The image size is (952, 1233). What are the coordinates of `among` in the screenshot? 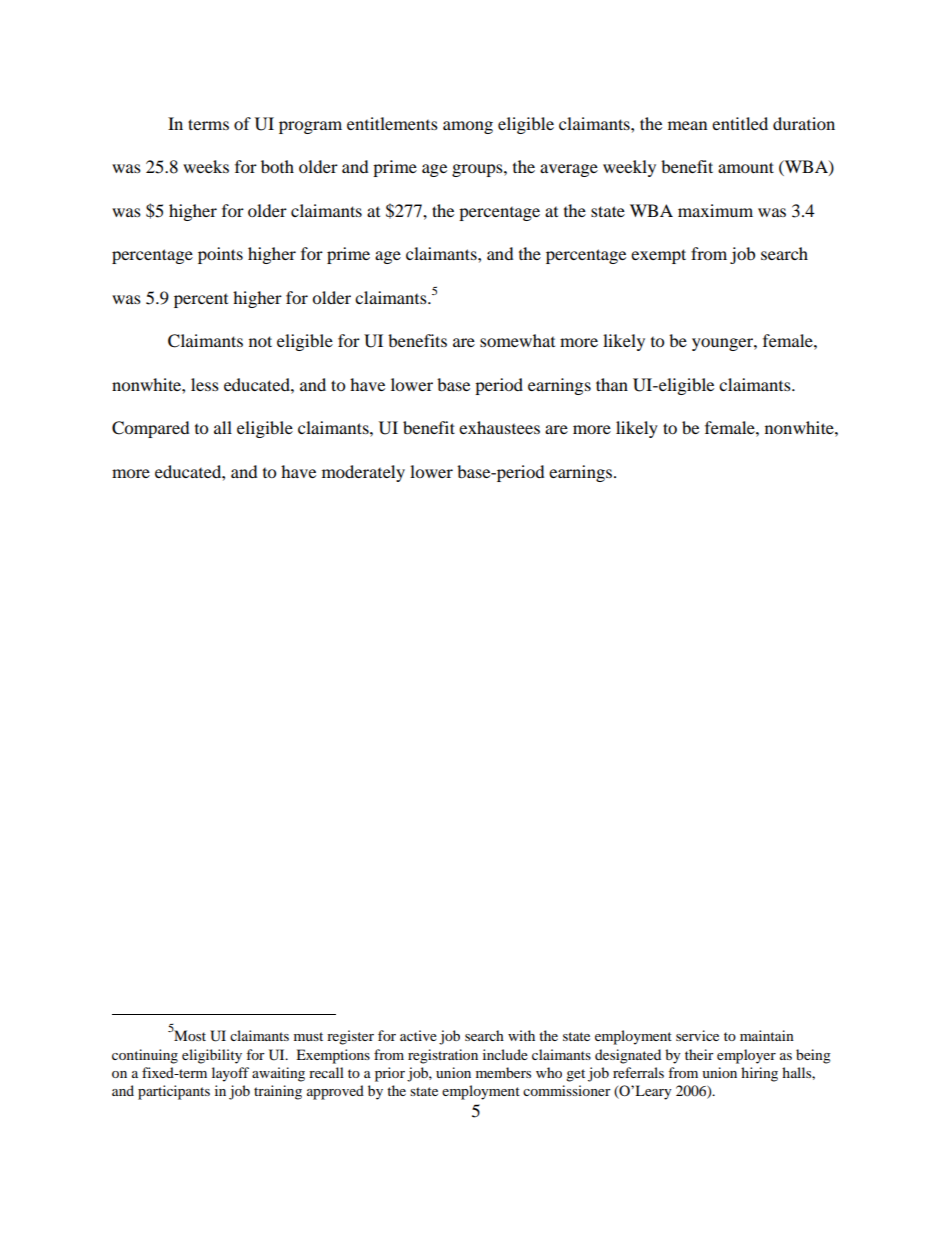 It's located at (468, 127).
